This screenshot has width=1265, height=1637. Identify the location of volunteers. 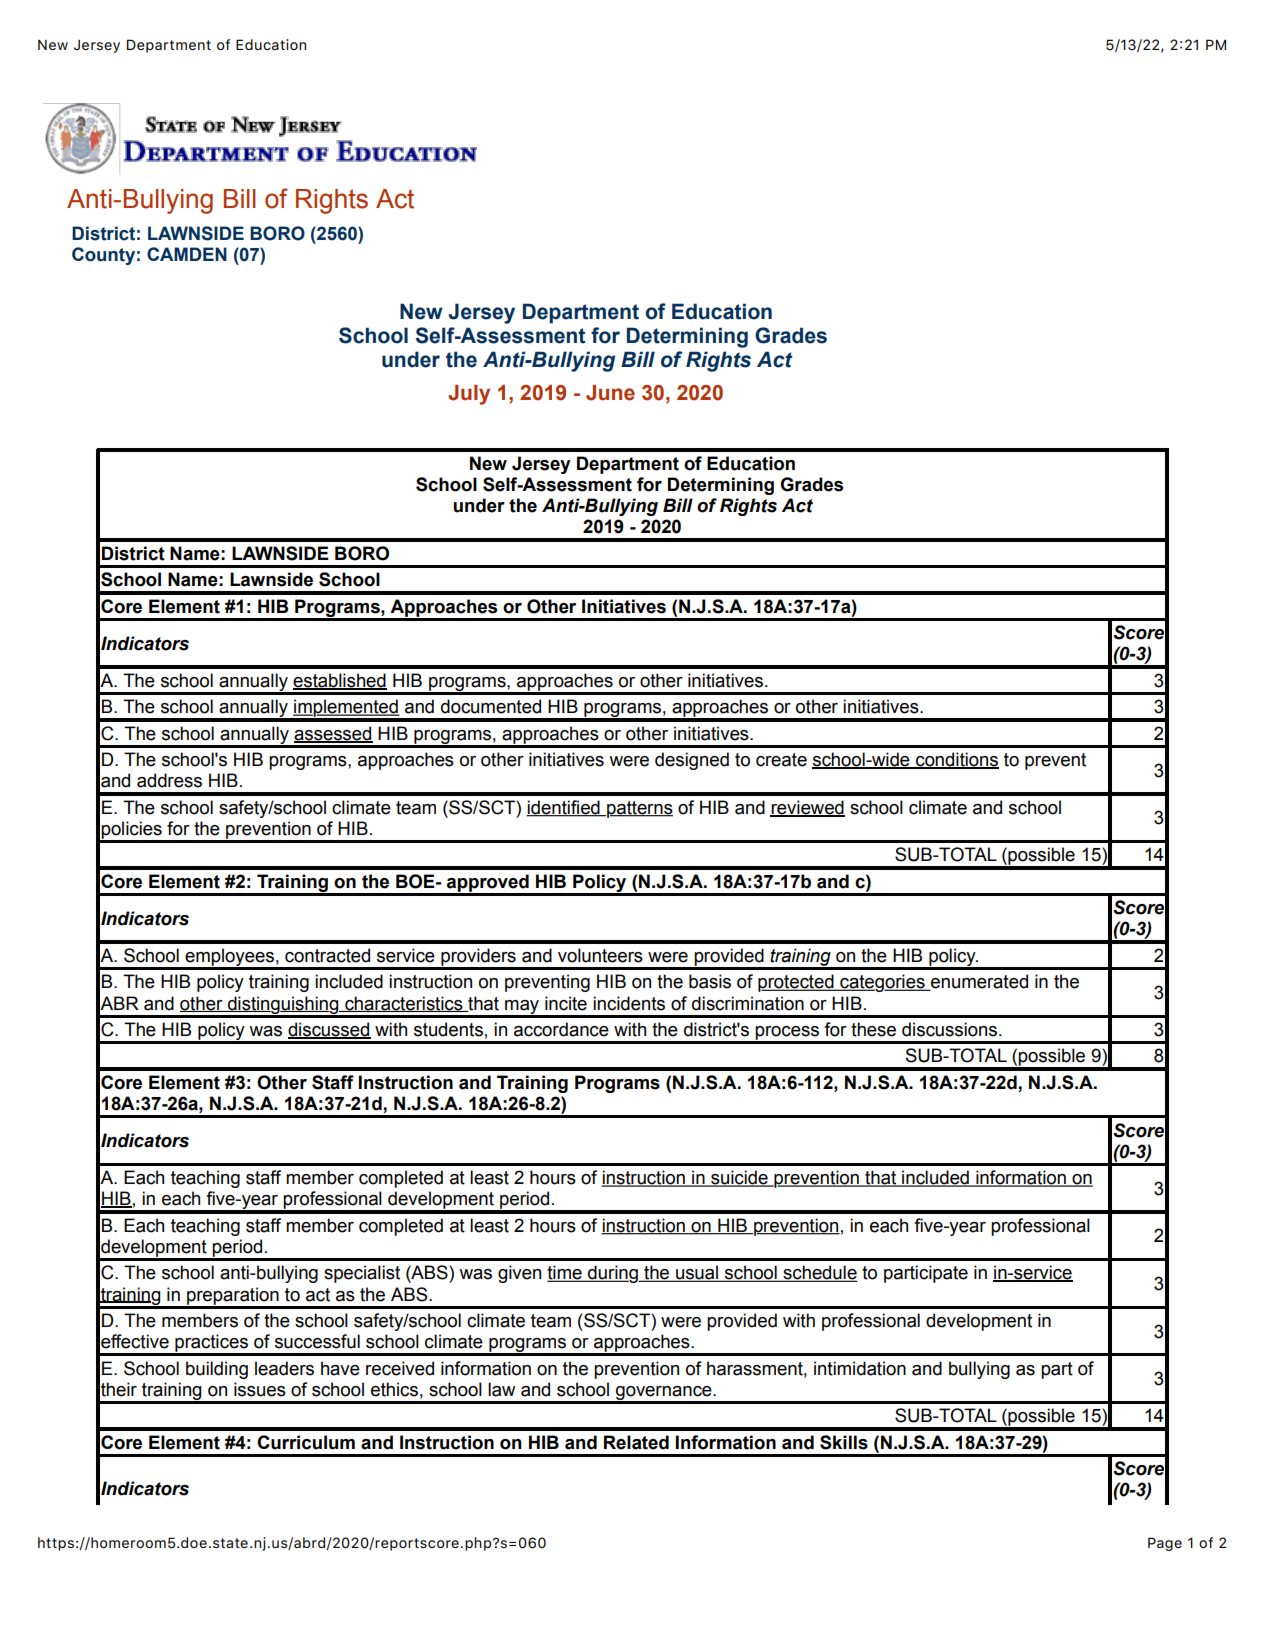
(600, 955).
